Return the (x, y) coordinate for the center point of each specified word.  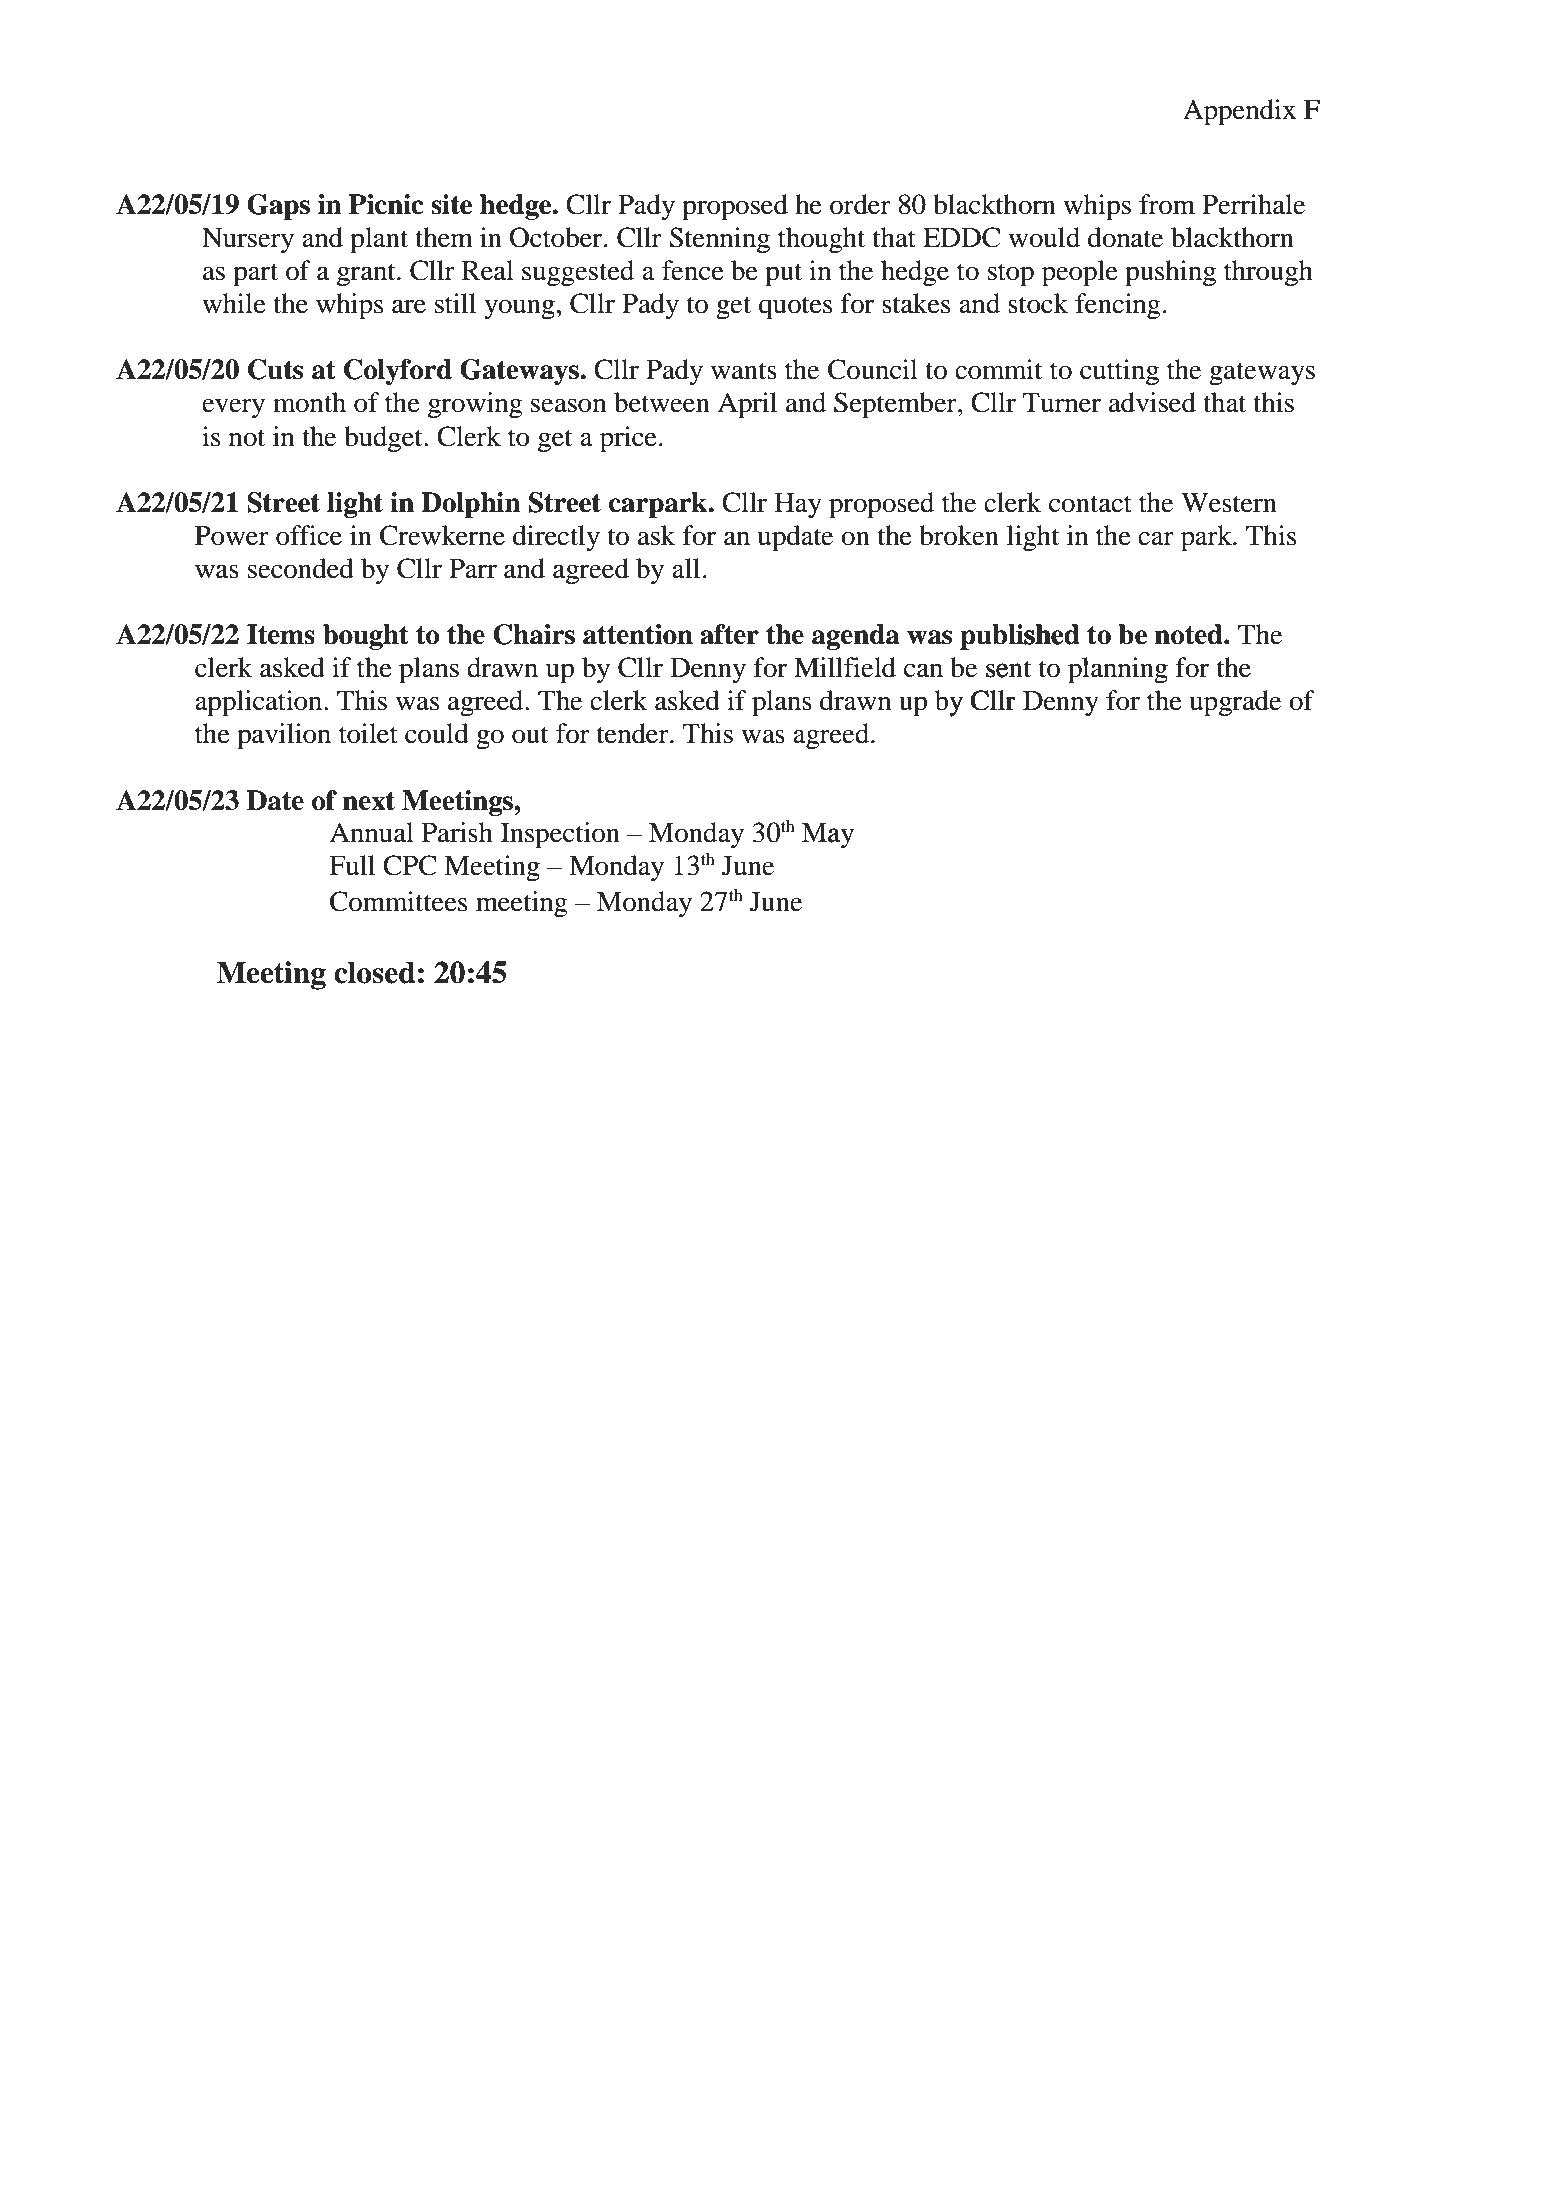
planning (1118, 669)
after (729, 634)
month (309, 402)
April (747, 405)
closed (374, 972)
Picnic (386, 204)
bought (366, 637)
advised (1152, 402)
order (860, 204)
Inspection (560, 835)
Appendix (1239, 112)
